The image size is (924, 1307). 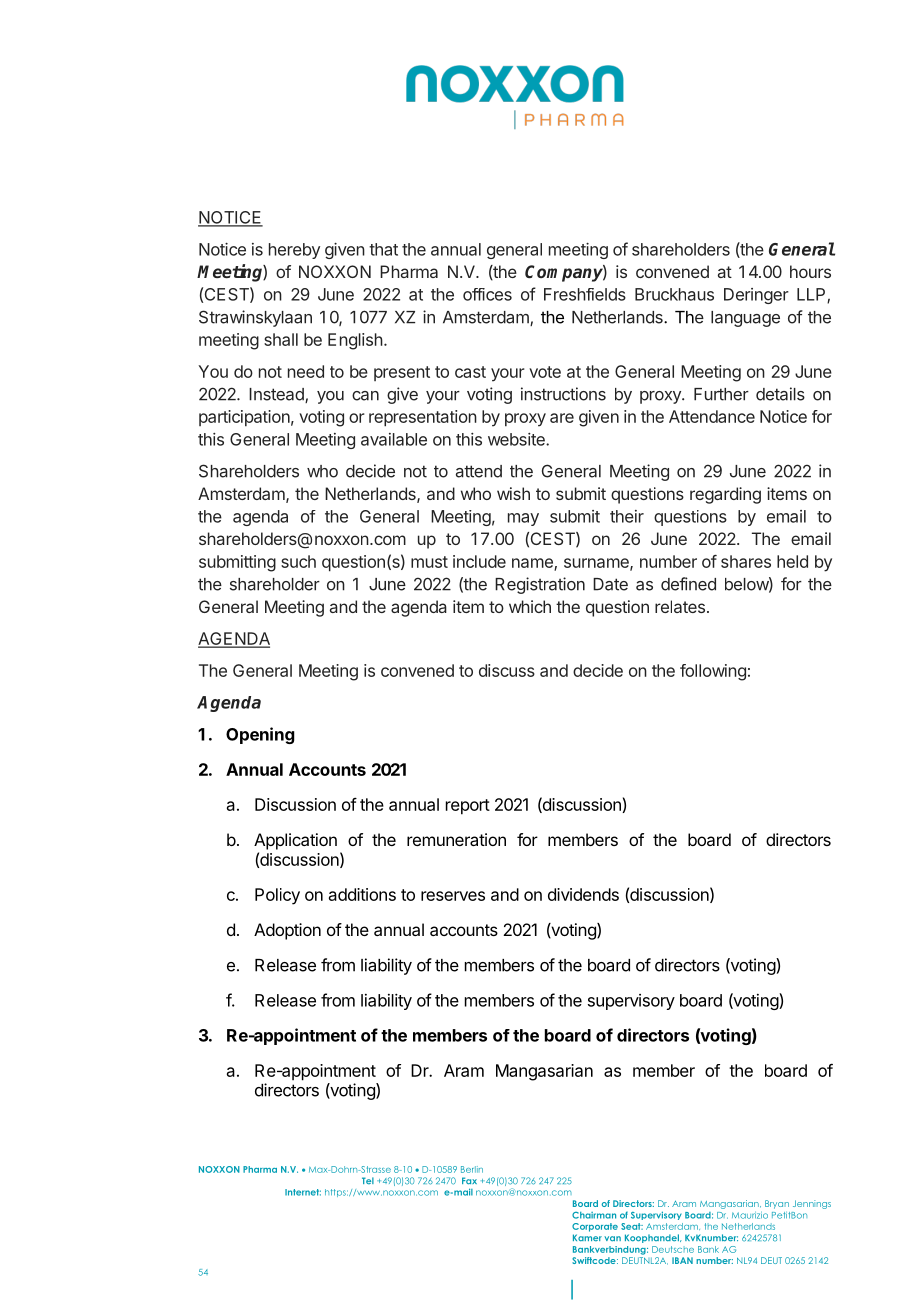 I want to click on following, so click(x=713, y=672).
